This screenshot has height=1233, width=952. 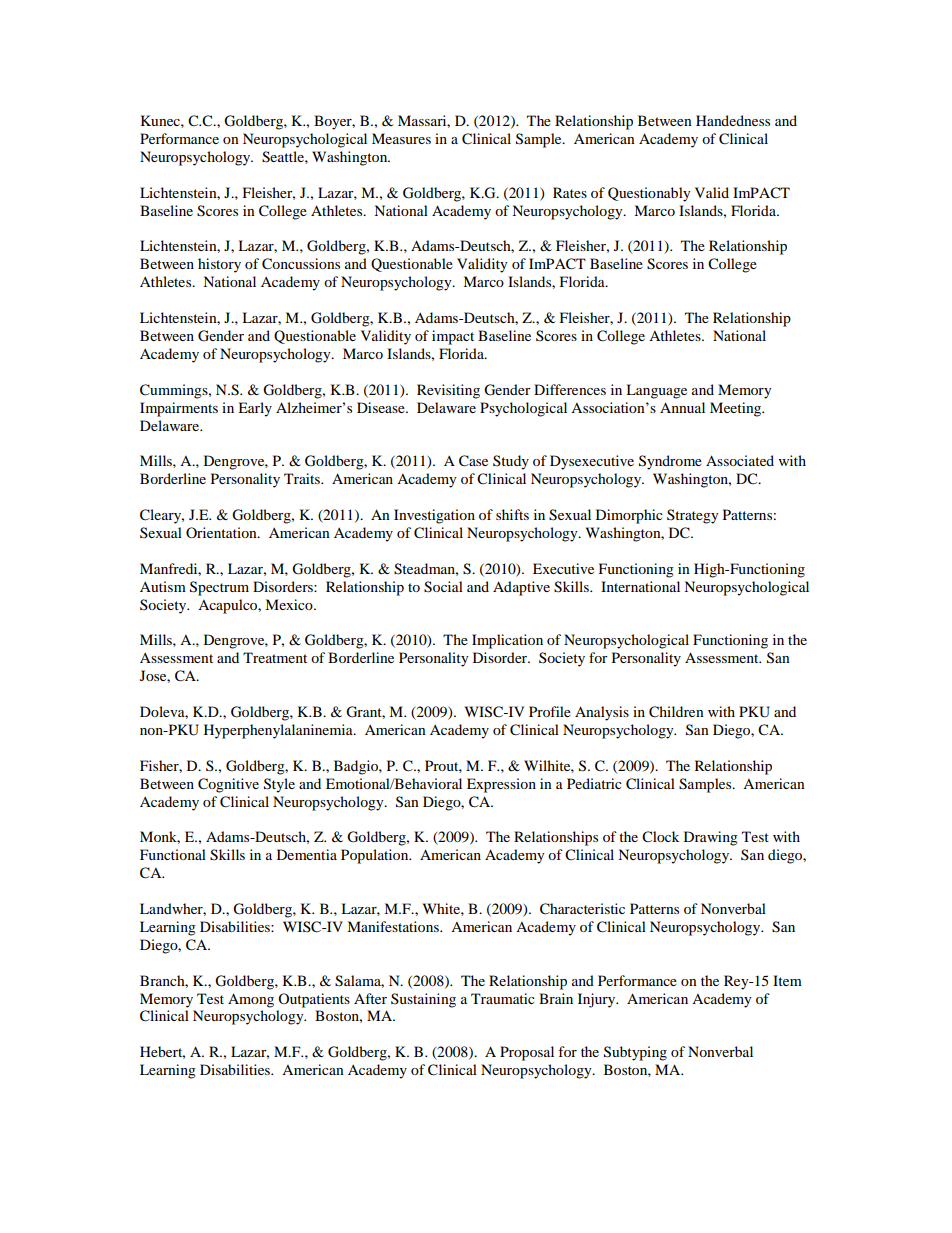 I want to click on Cognitive, so click(x=228, y=785).
